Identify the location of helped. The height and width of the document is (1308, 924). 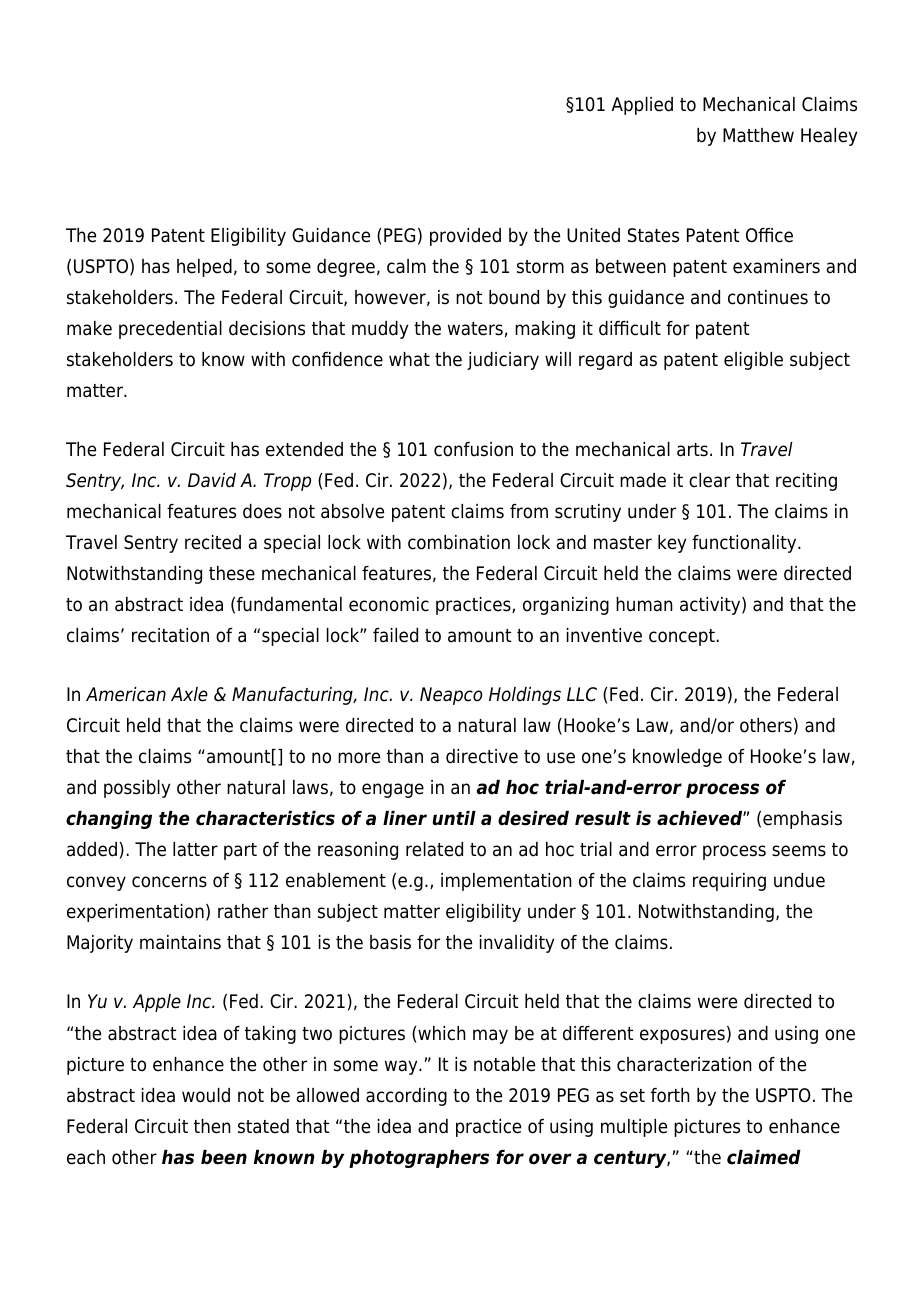
(204, 268).
